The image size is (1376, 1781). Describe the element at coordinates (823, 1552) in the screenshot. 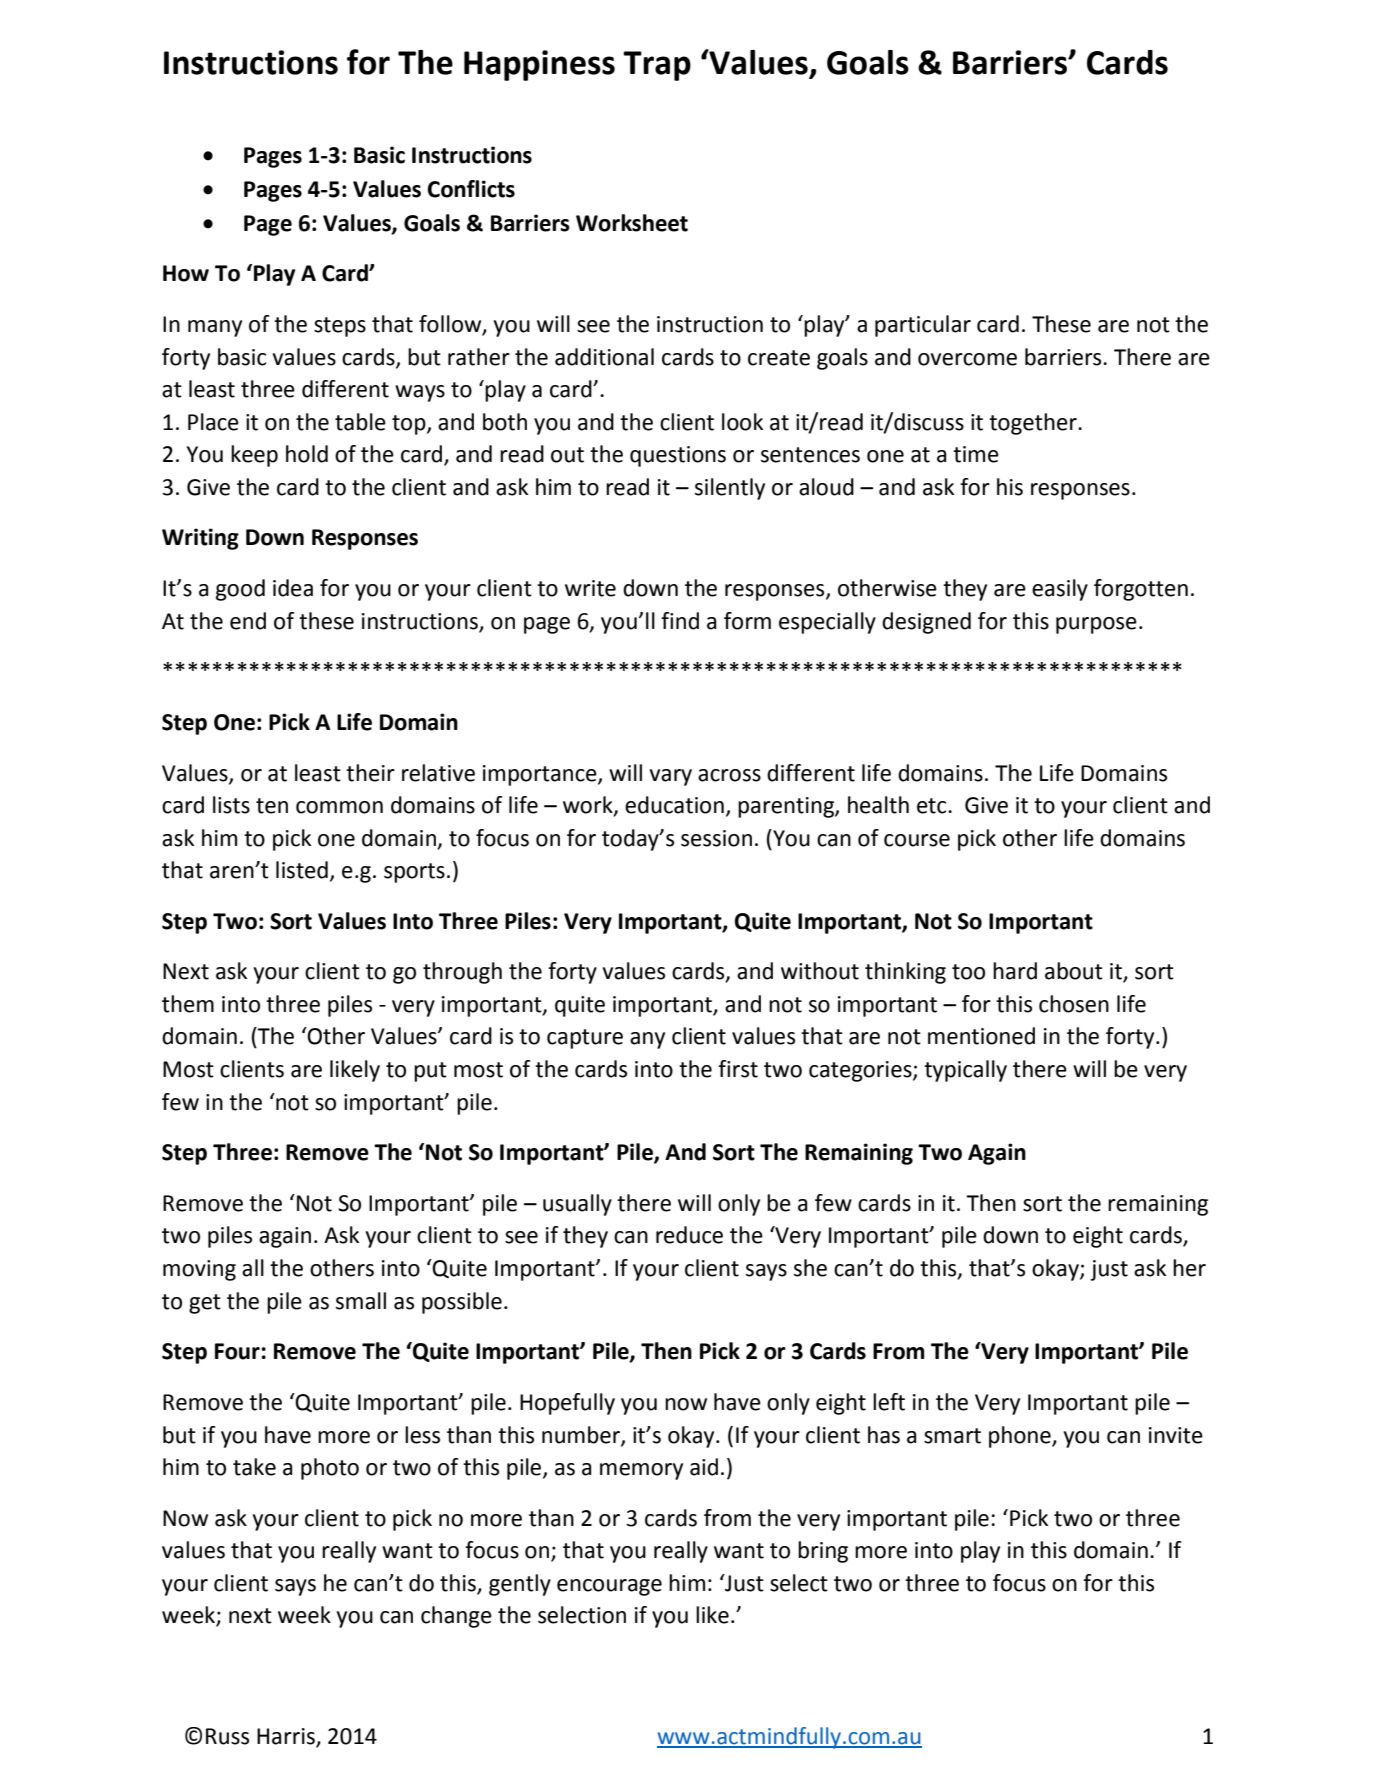

I see `bring` at that location.
